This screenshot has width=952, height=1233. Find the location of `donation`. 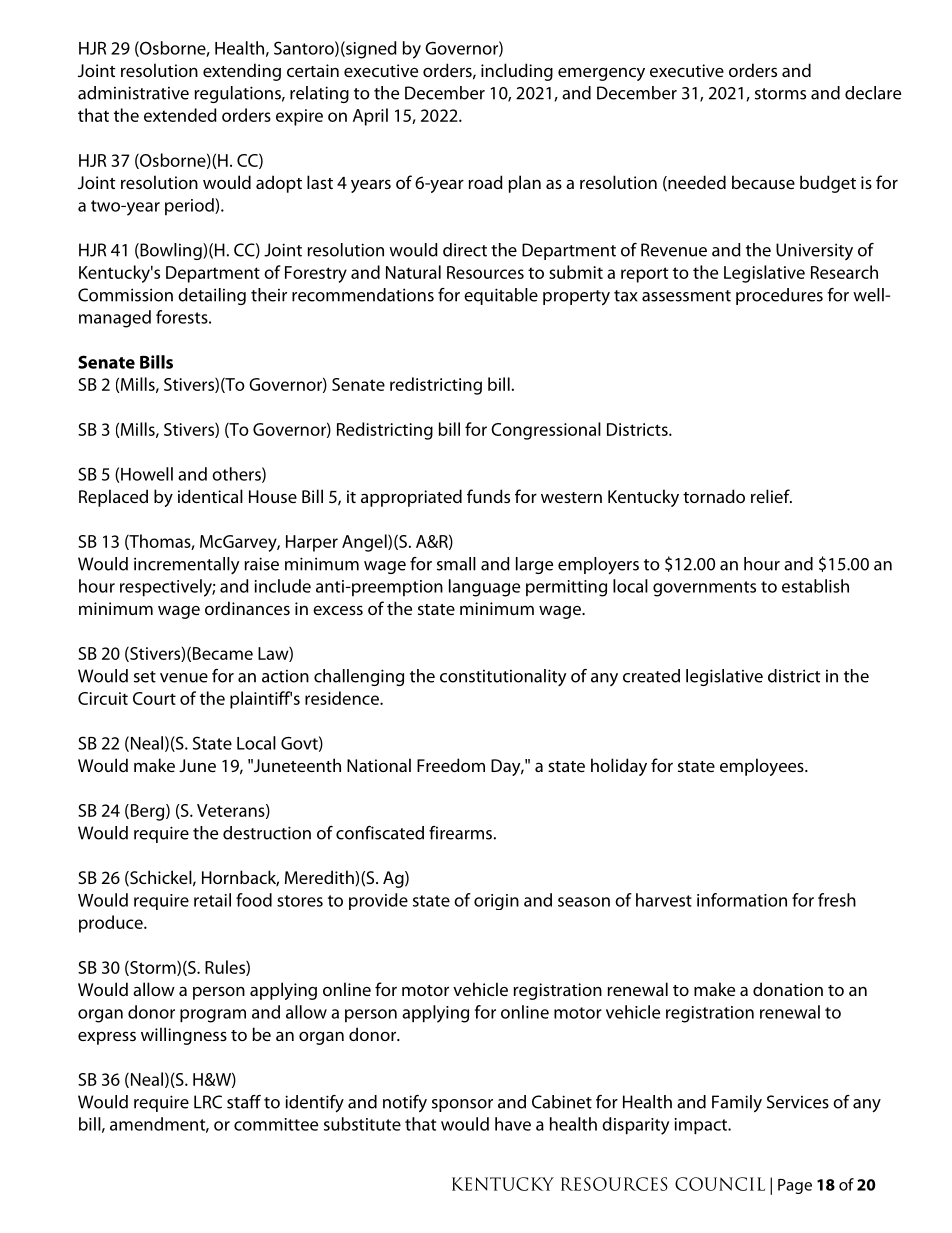

donation is located at coordinates (788, 989).
